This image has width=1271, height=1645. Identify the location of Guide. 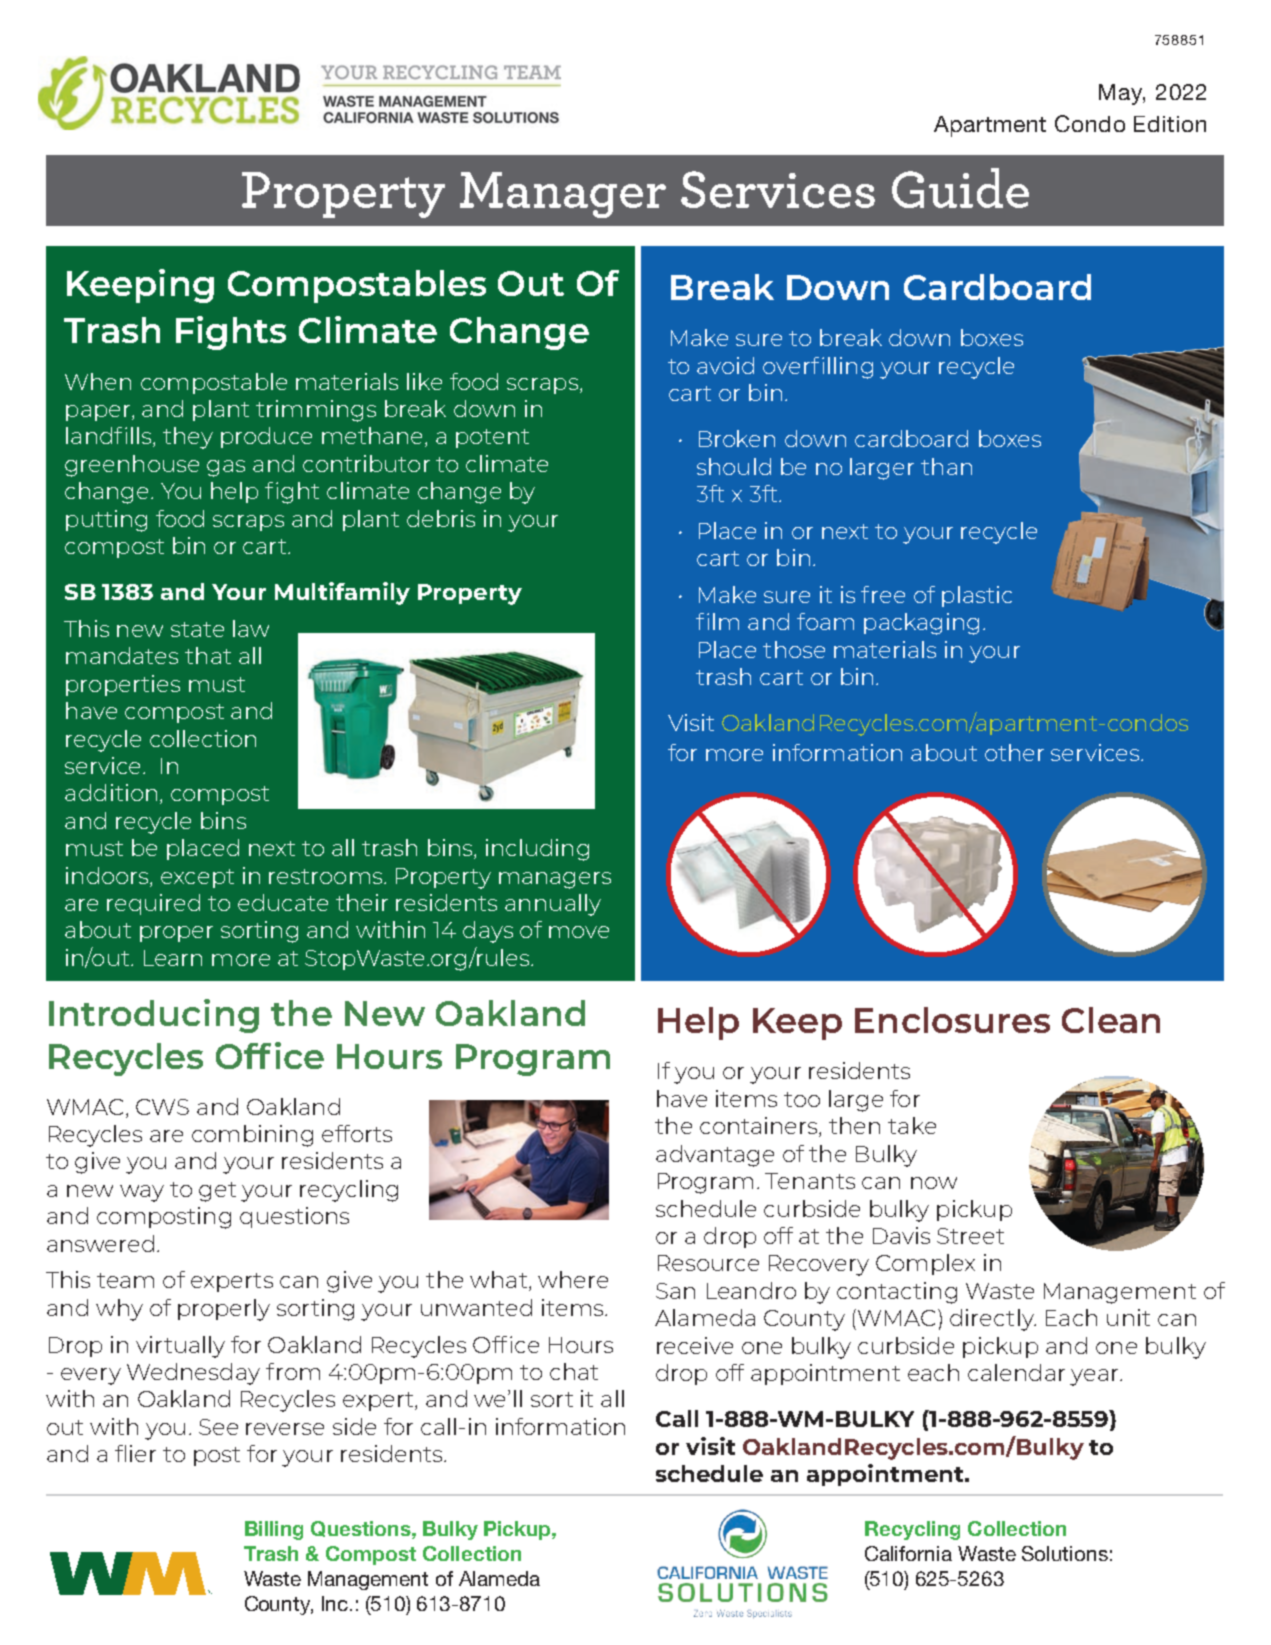
(960, 188).
